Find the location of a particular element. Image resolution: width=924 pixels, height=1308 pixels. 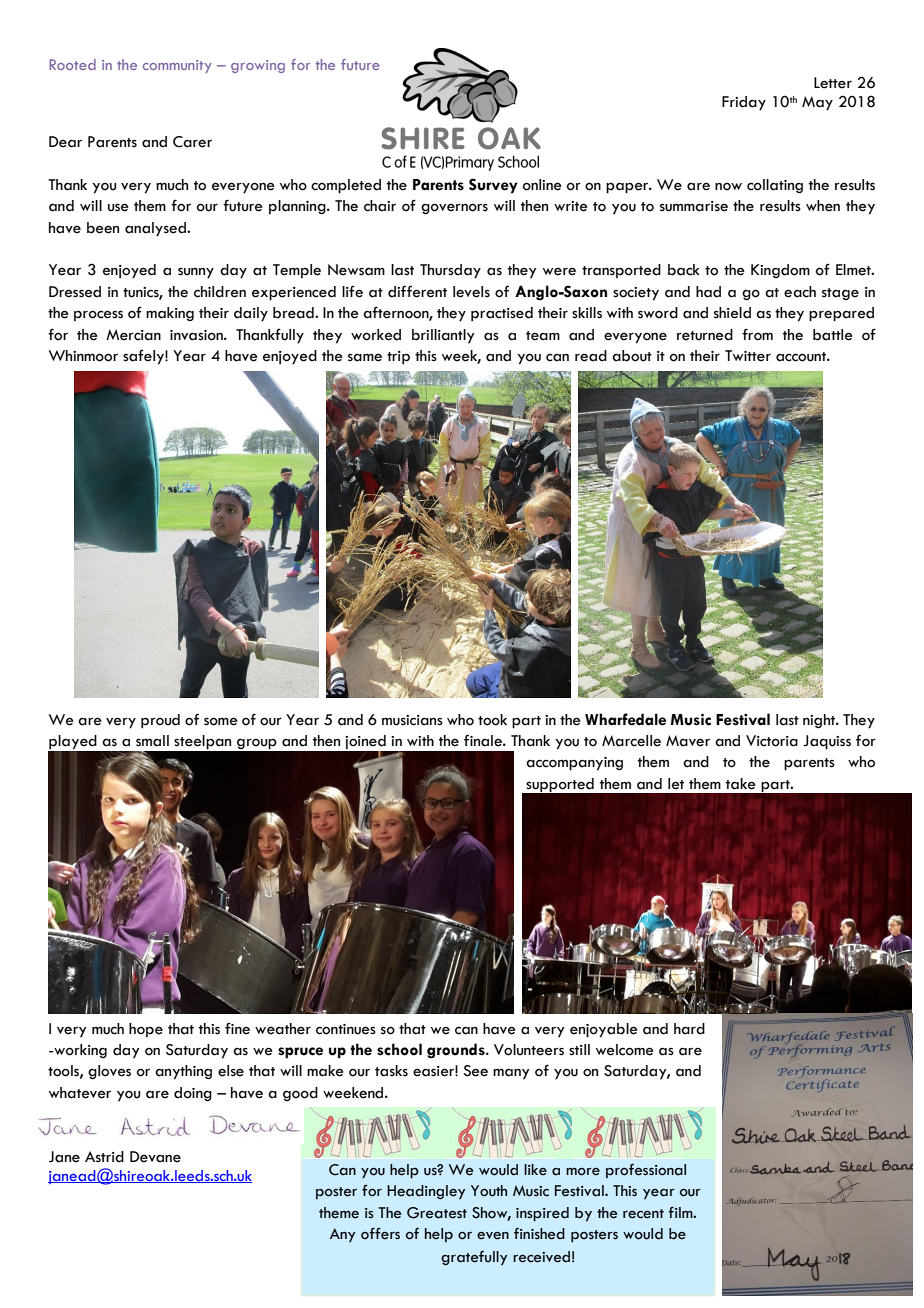

proud is located at coordinates (160, 721).
